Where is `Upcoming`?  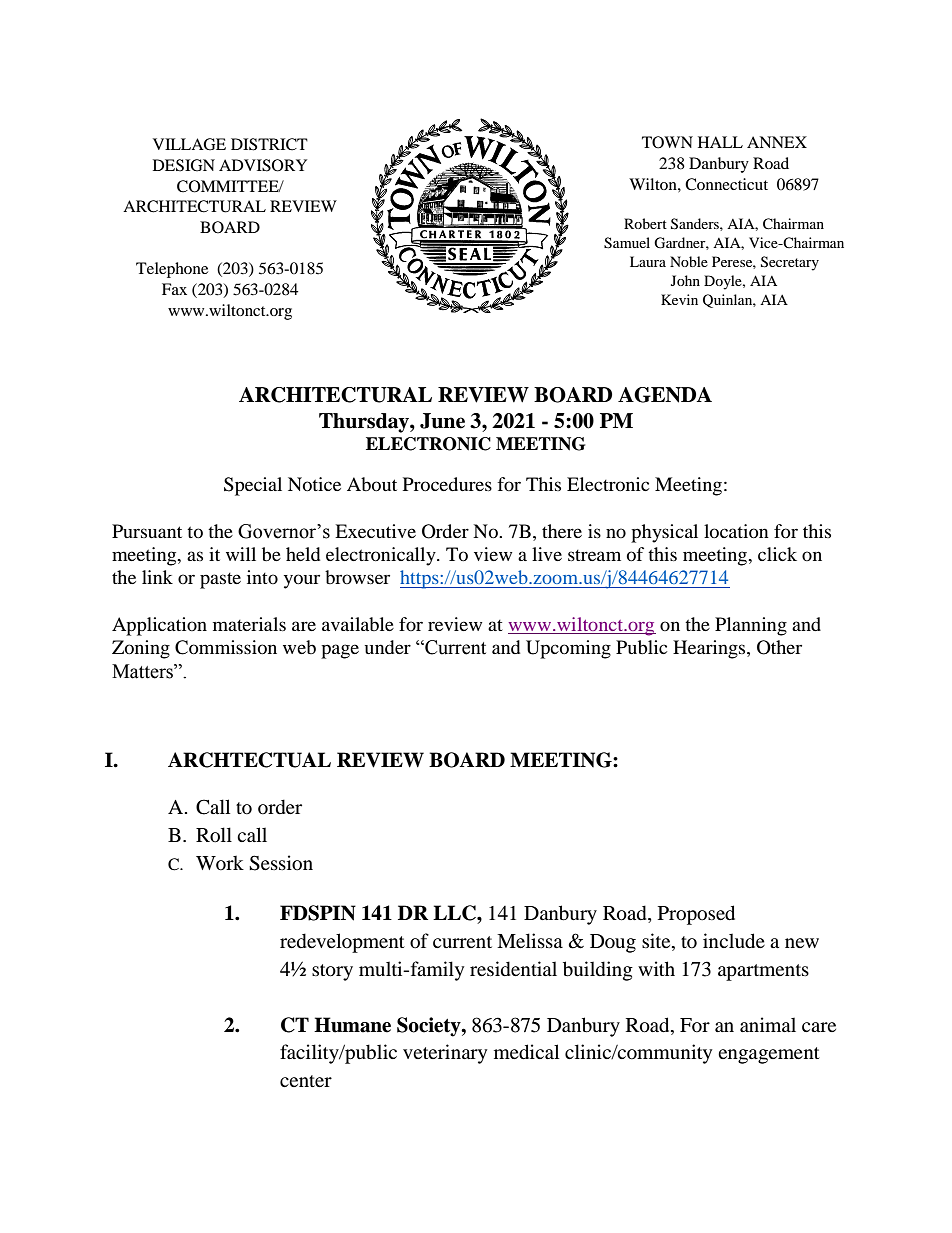 Upcoming is located at coordinates (568, 649).
